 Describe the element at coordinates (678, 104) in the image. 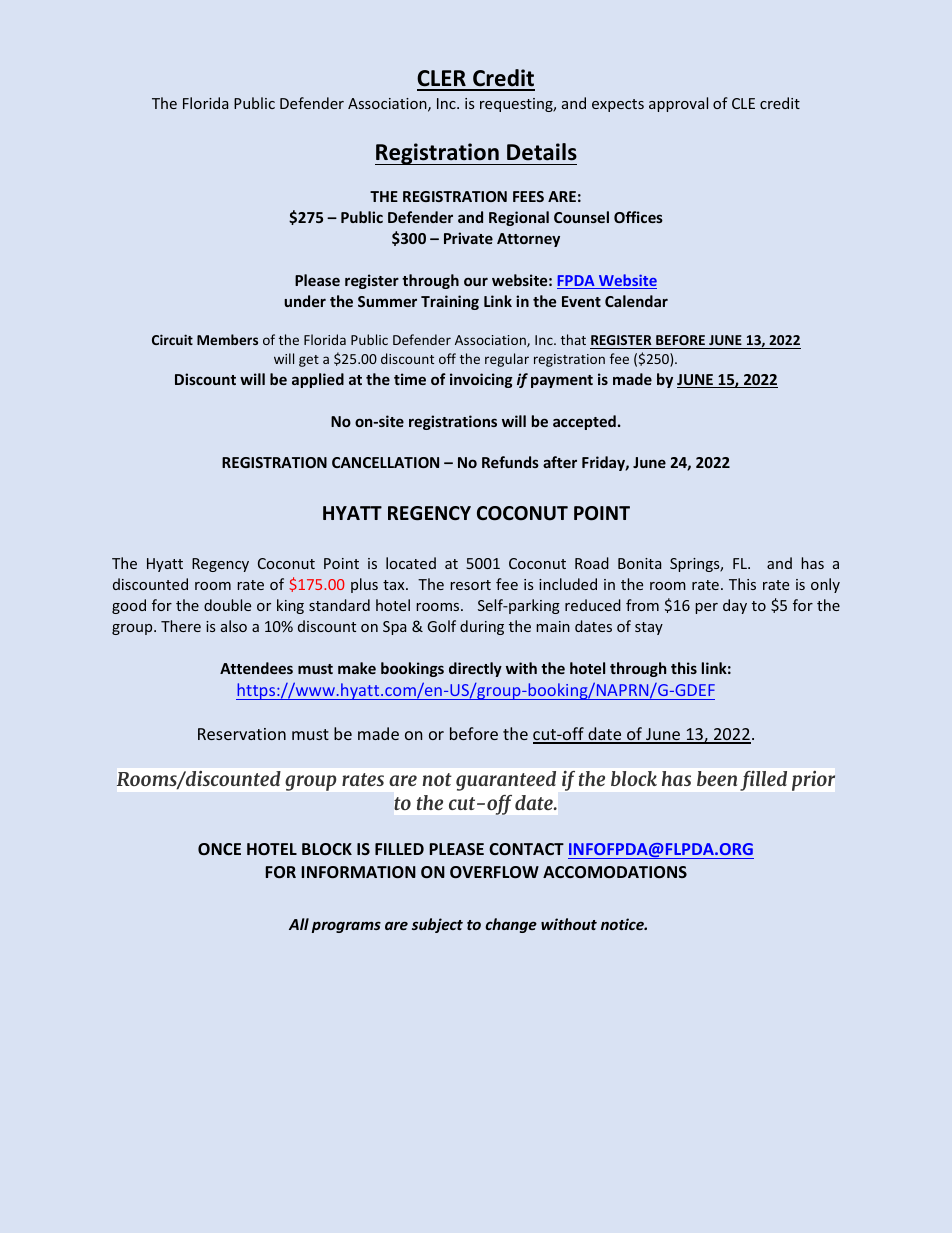

I see `approval` at that location.
